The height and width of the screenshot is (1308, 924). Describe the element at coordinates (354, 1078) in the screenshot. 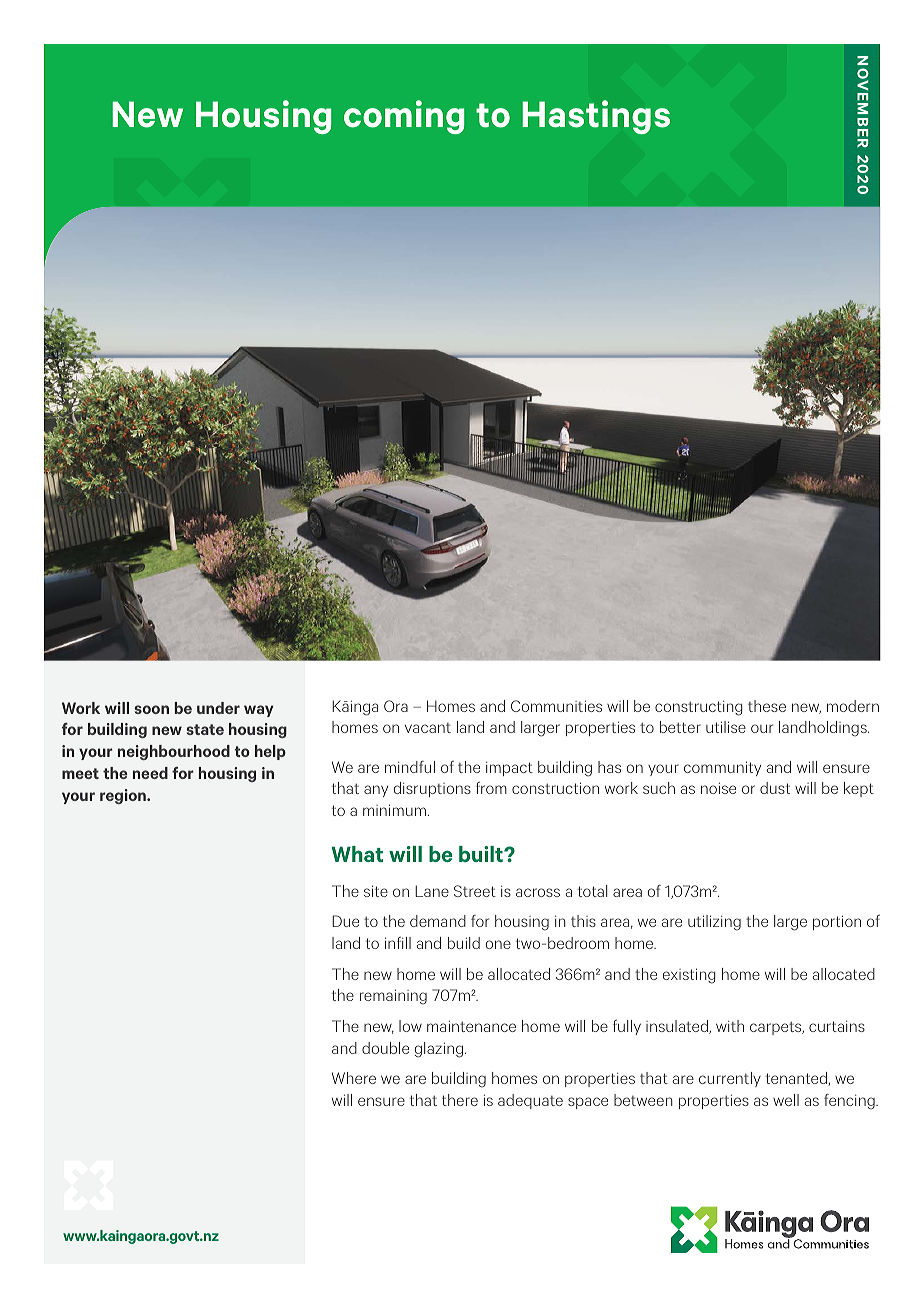

I see `Where` at that location.
